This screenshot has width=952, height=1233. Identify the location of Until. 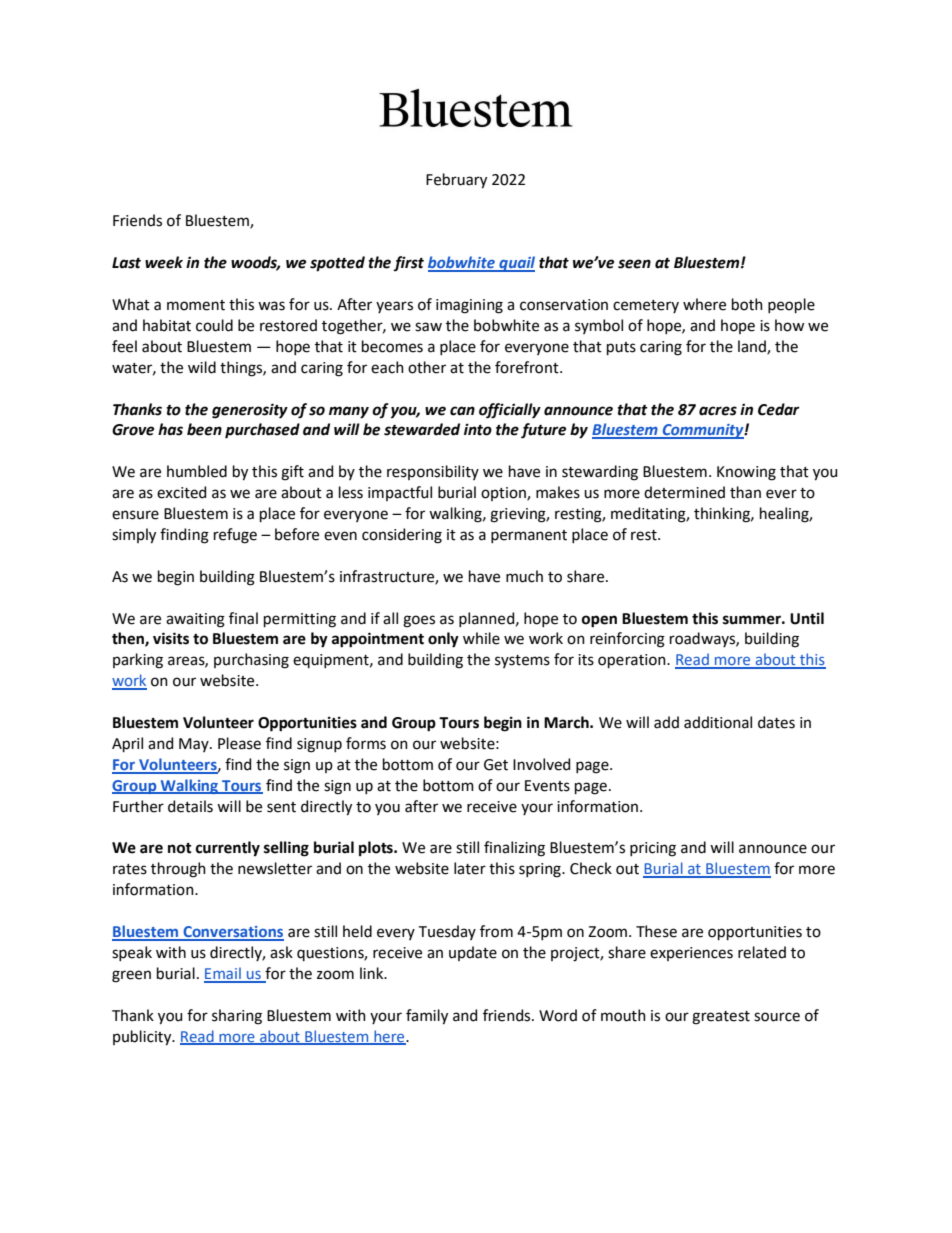
(807, 618).
